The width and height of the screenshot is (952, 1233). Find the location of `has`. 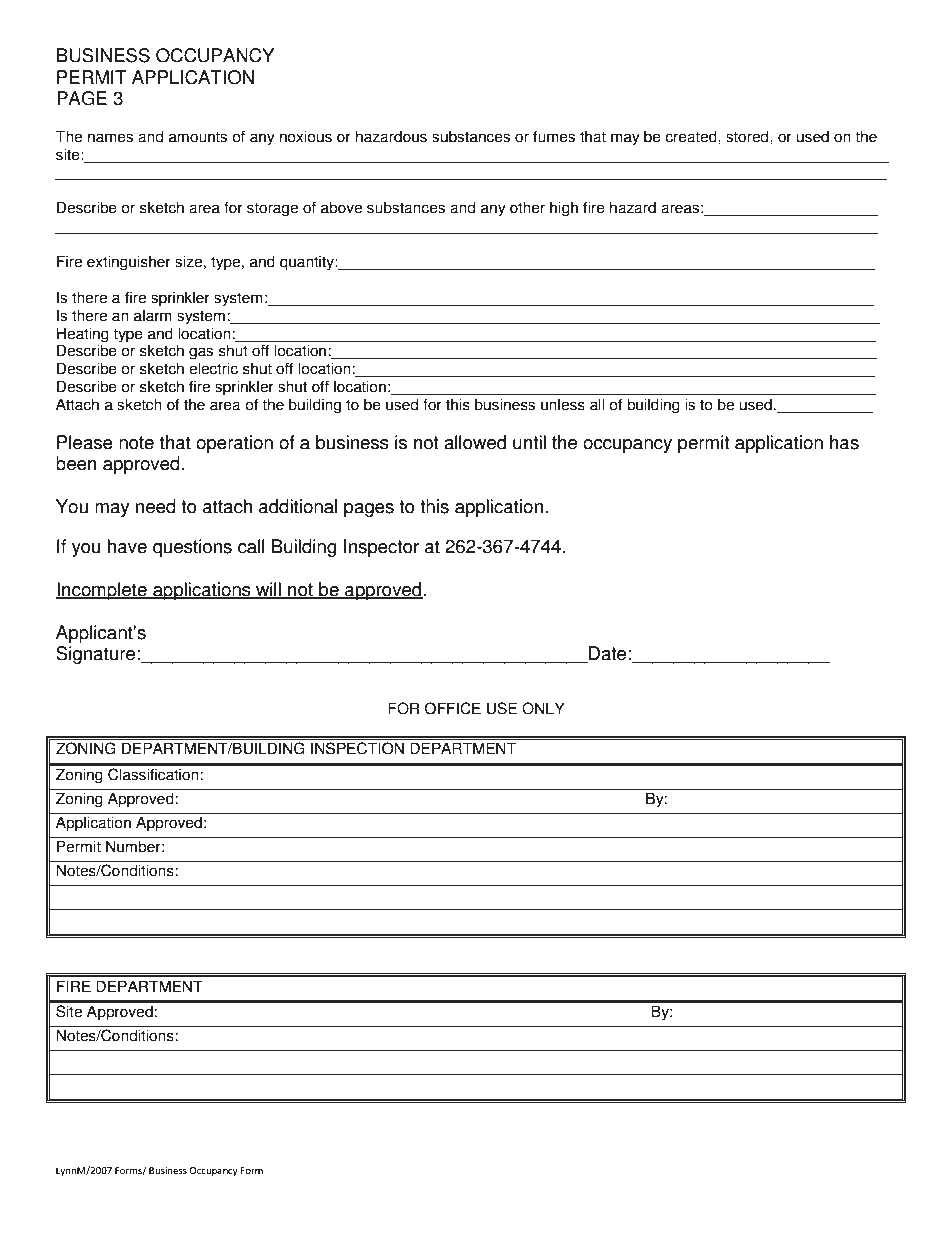

has is located at coordinates (844, 442).
